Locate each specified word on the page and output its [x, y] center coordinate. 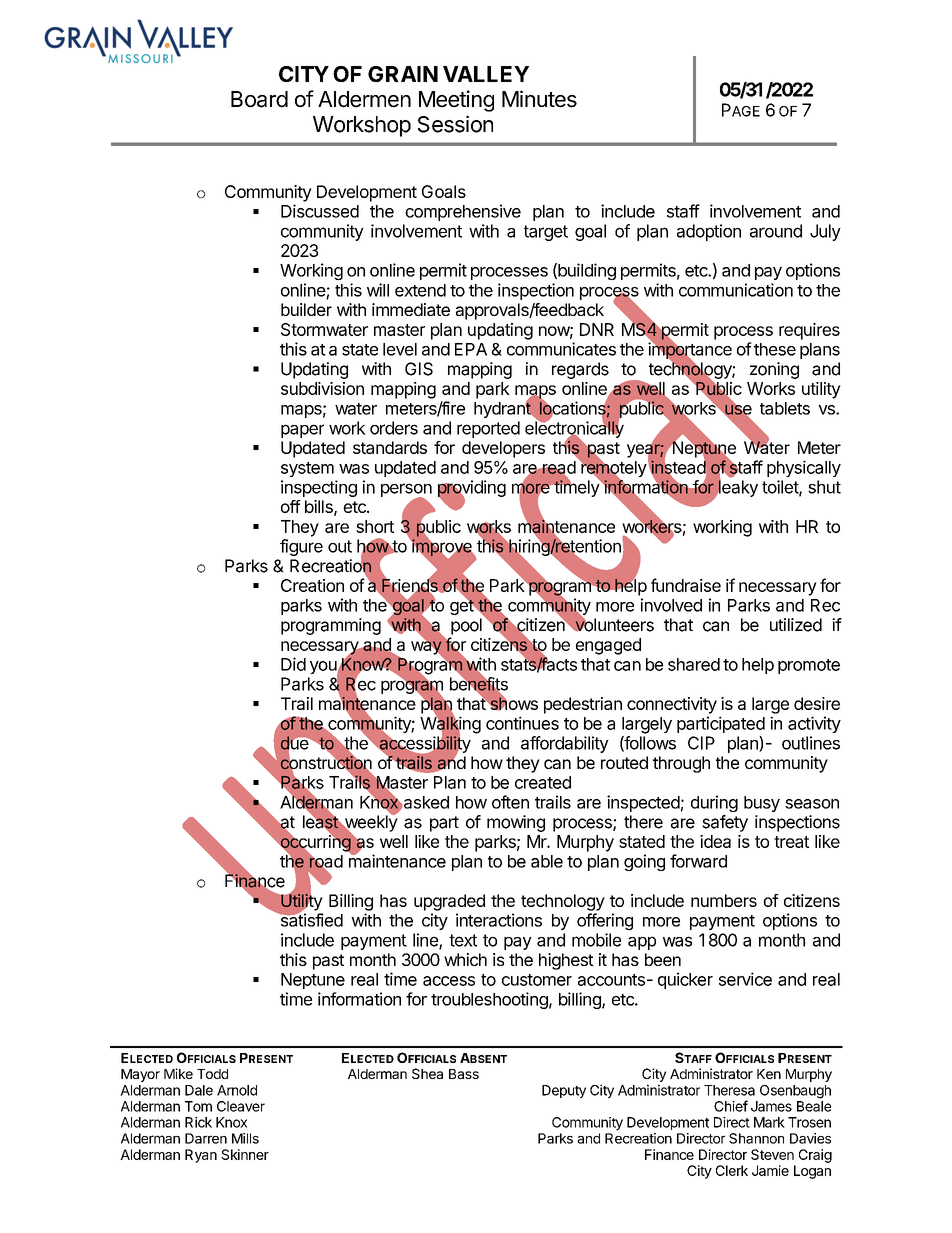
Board [259, 99]
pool [466, 626]
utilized [796, 625]
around [776, 231]
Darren [206, 1138]
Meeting [456, 101]
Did [293, 664]
